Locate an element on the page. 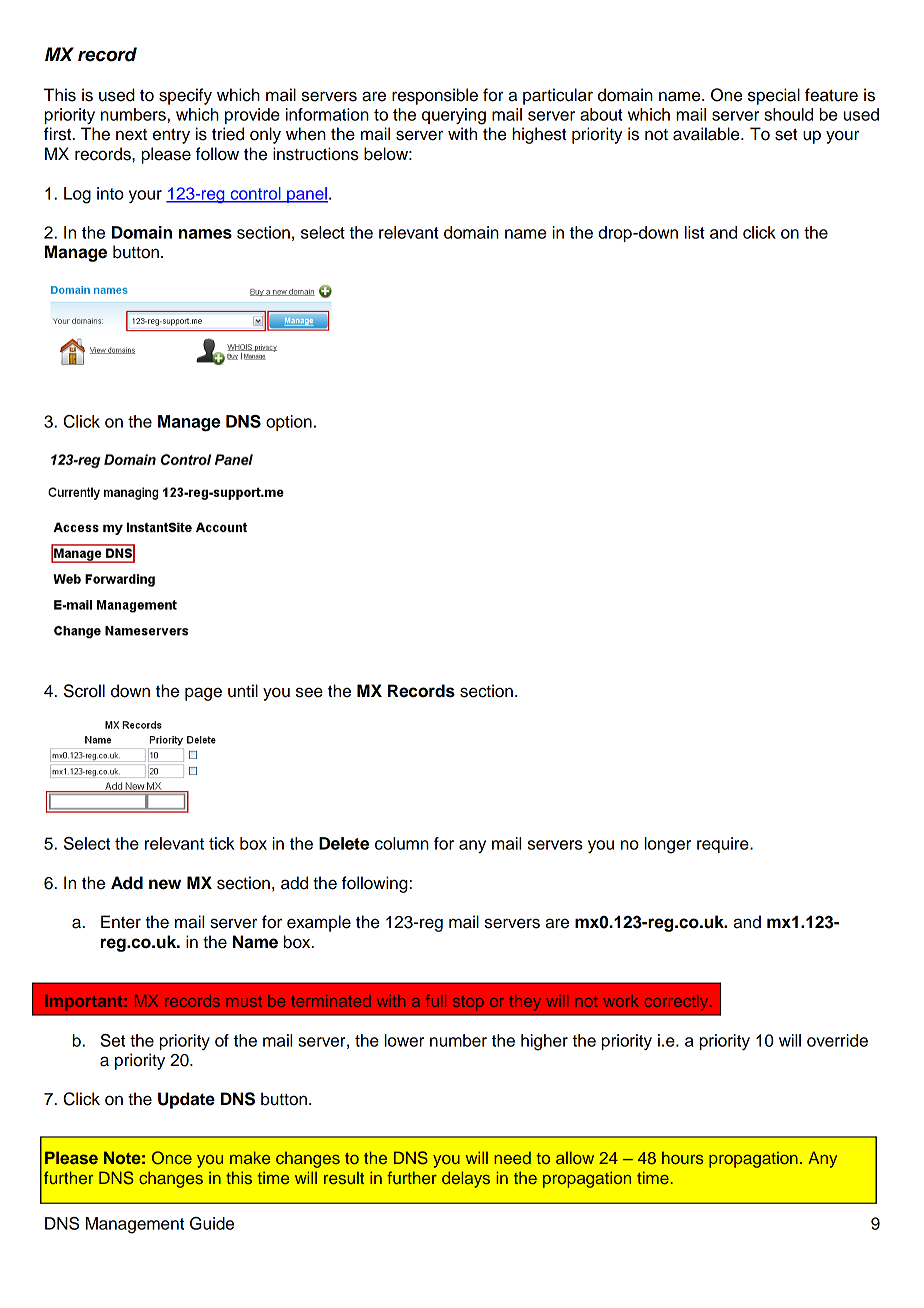 This document has height=1308, width=924. see is located at coordinates (309, 692).
